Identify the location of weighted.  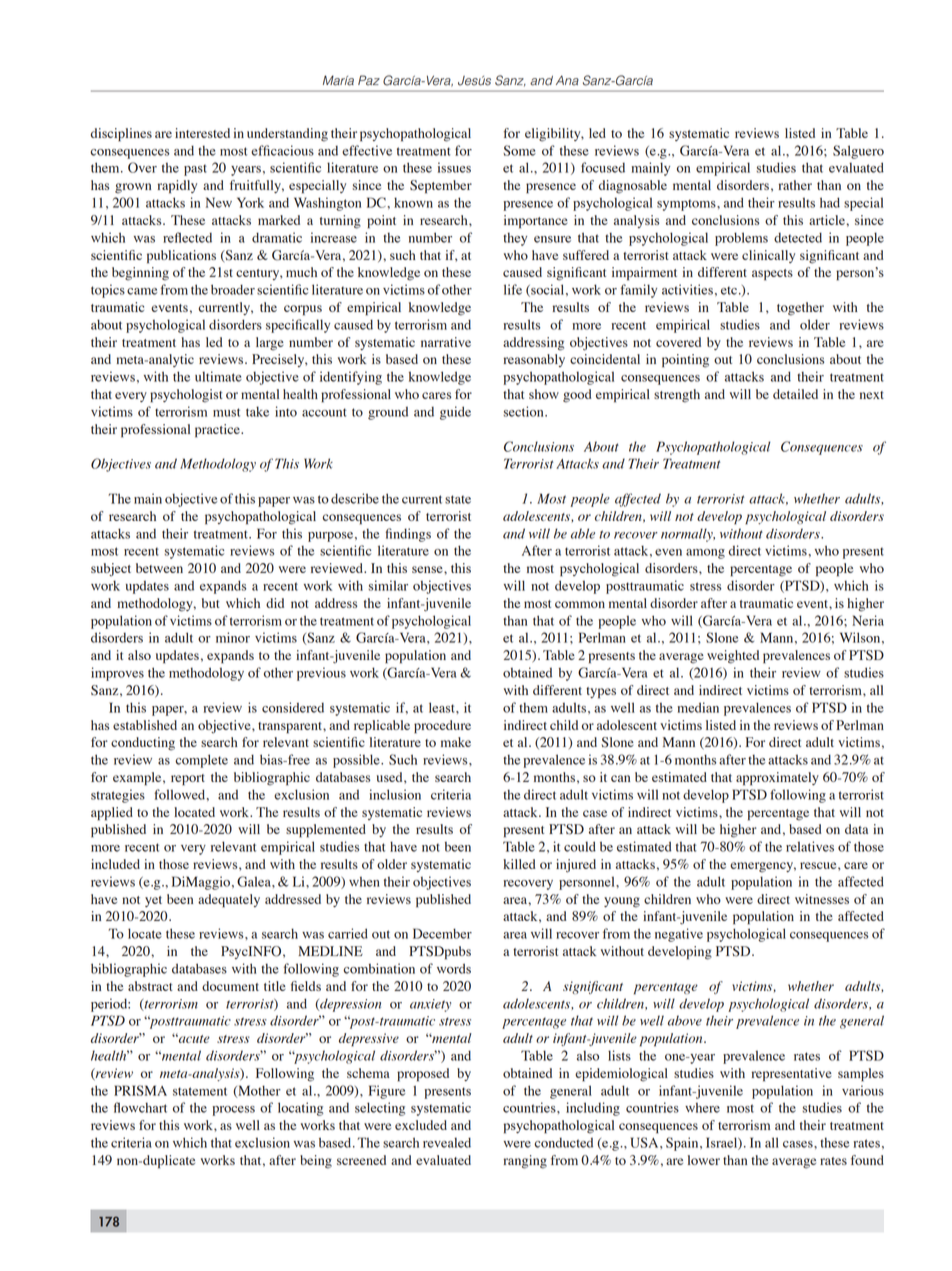
(733, 657).
